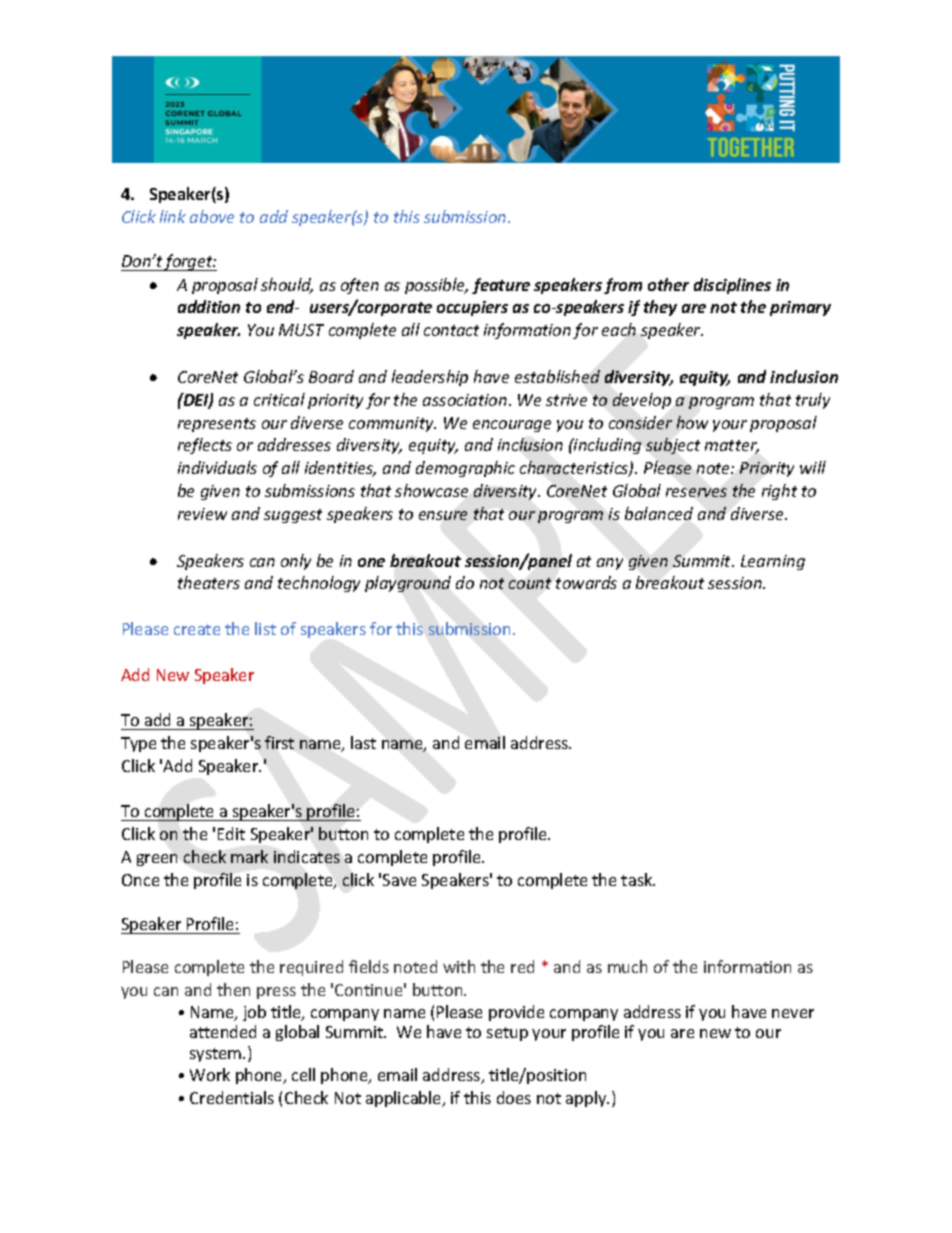  I want to click on disciplines, so click(732, 286).
